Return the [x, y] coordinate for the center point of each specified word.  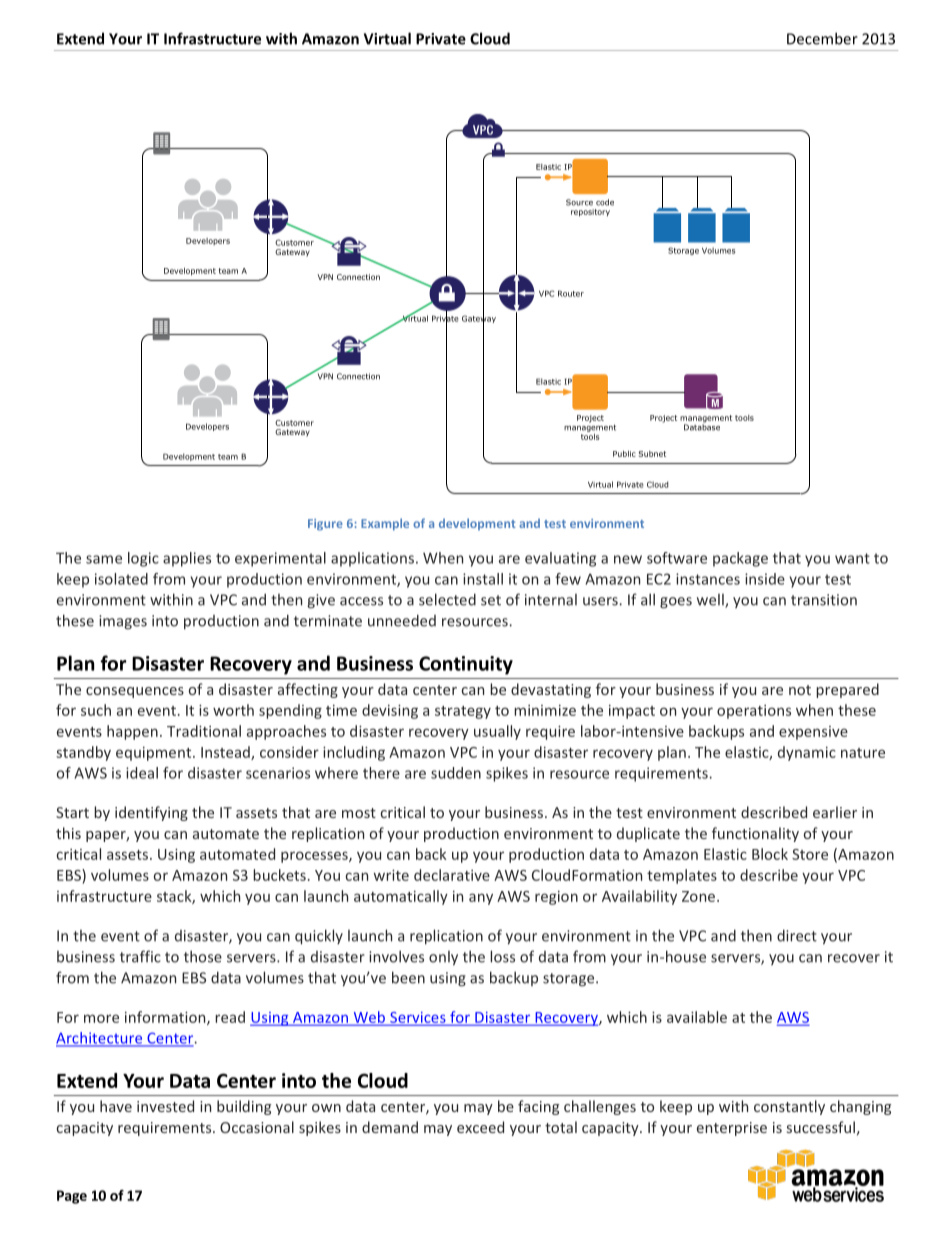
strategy [463, 712]
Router [571, 293]
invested [165, 1106]
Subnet [652, 454]
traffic [140, 956]
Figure [325, 525]
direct [797, 935]
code [605, 202]
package [740, 559]
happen [132, 732]
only [443, 958]
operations [754, 712]
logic [143, 559]
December [822, 38]
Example [385, 524]
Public [624, 454]
